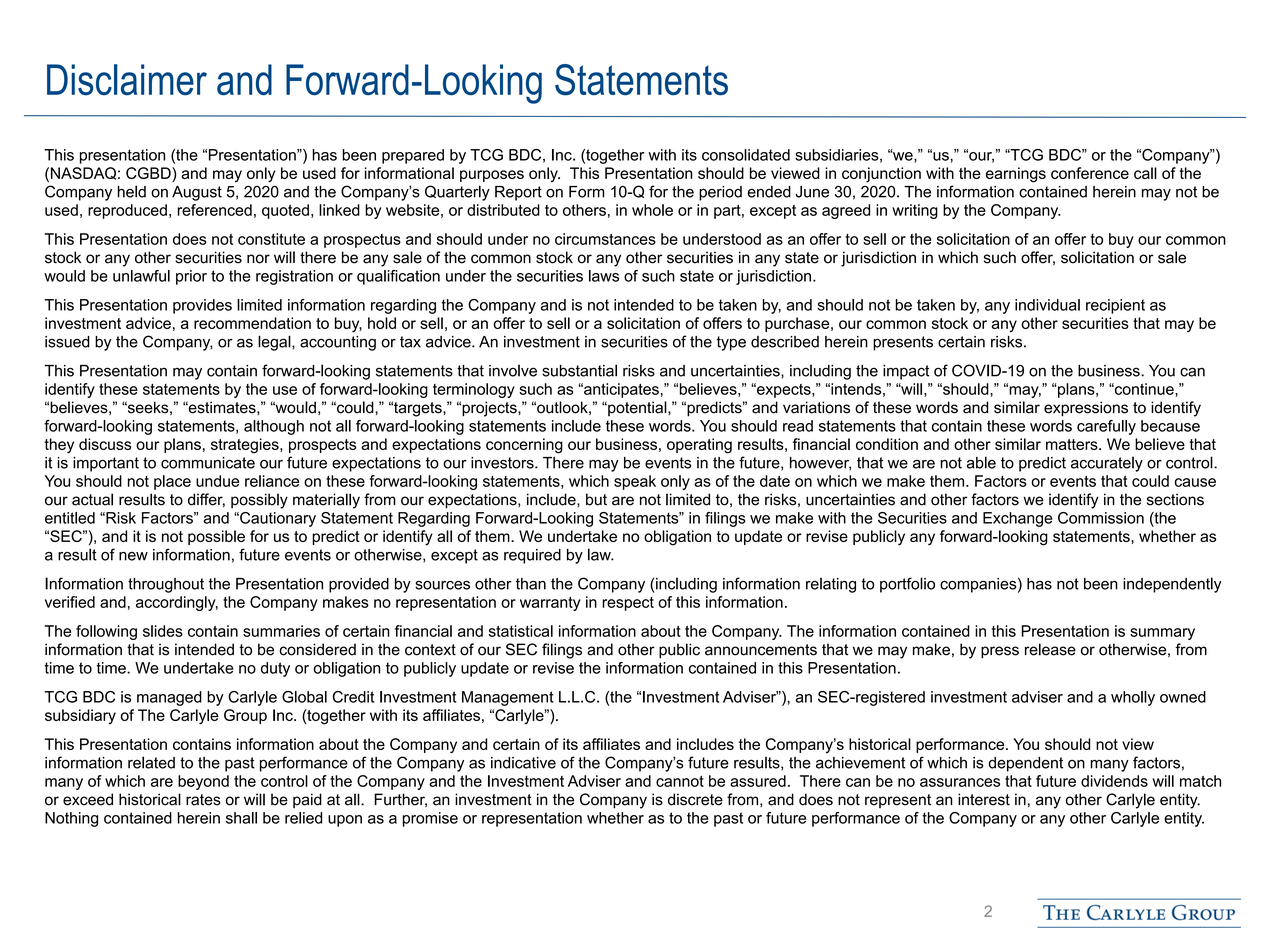 This page has height=952, width=1270. What do you see at coordinates (1090, 173) in the page?
I see `conference` at bounding box center [1090, 173].
